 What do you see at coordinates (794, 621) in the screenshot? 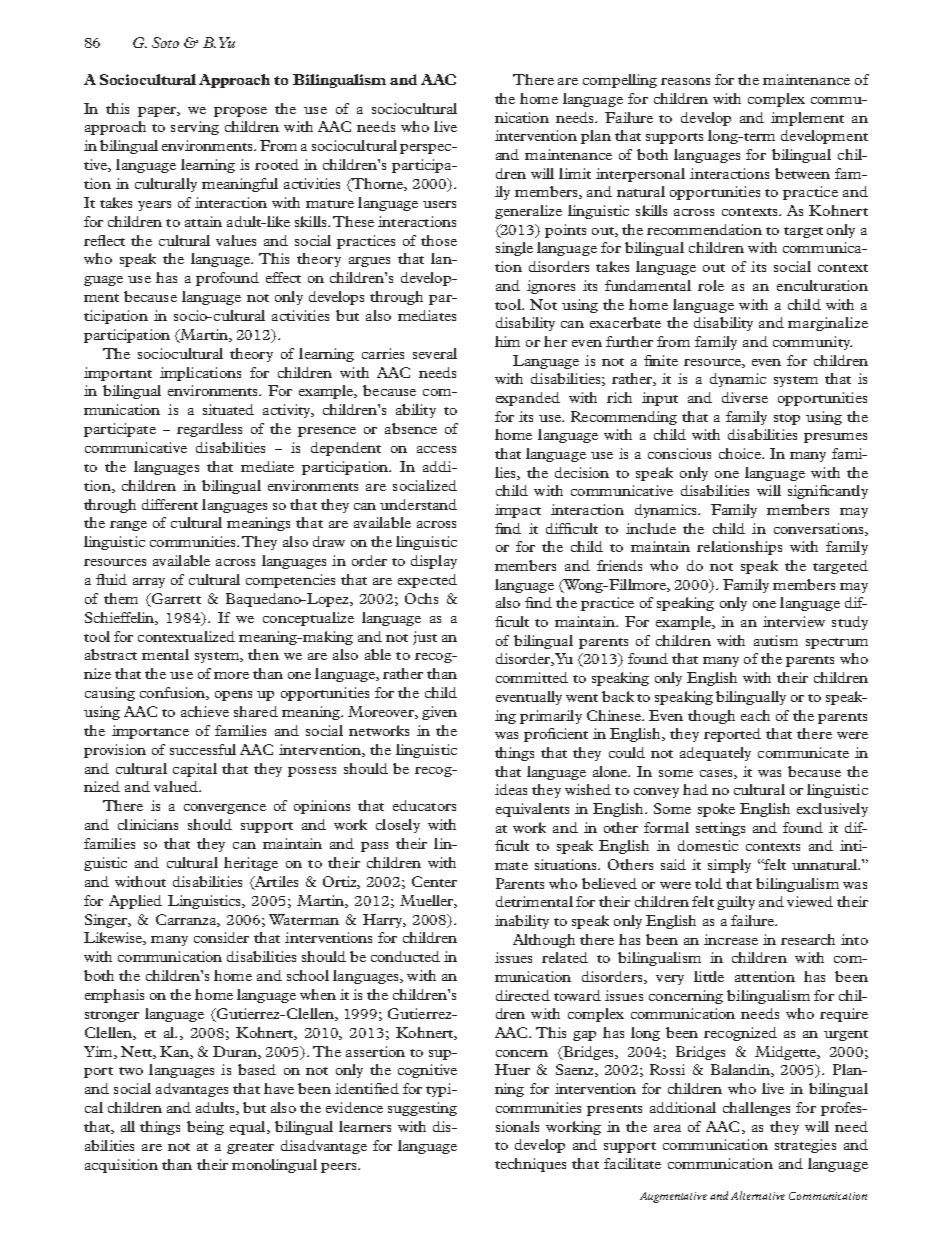
I see `interview` at bounding box center [794, 621].
